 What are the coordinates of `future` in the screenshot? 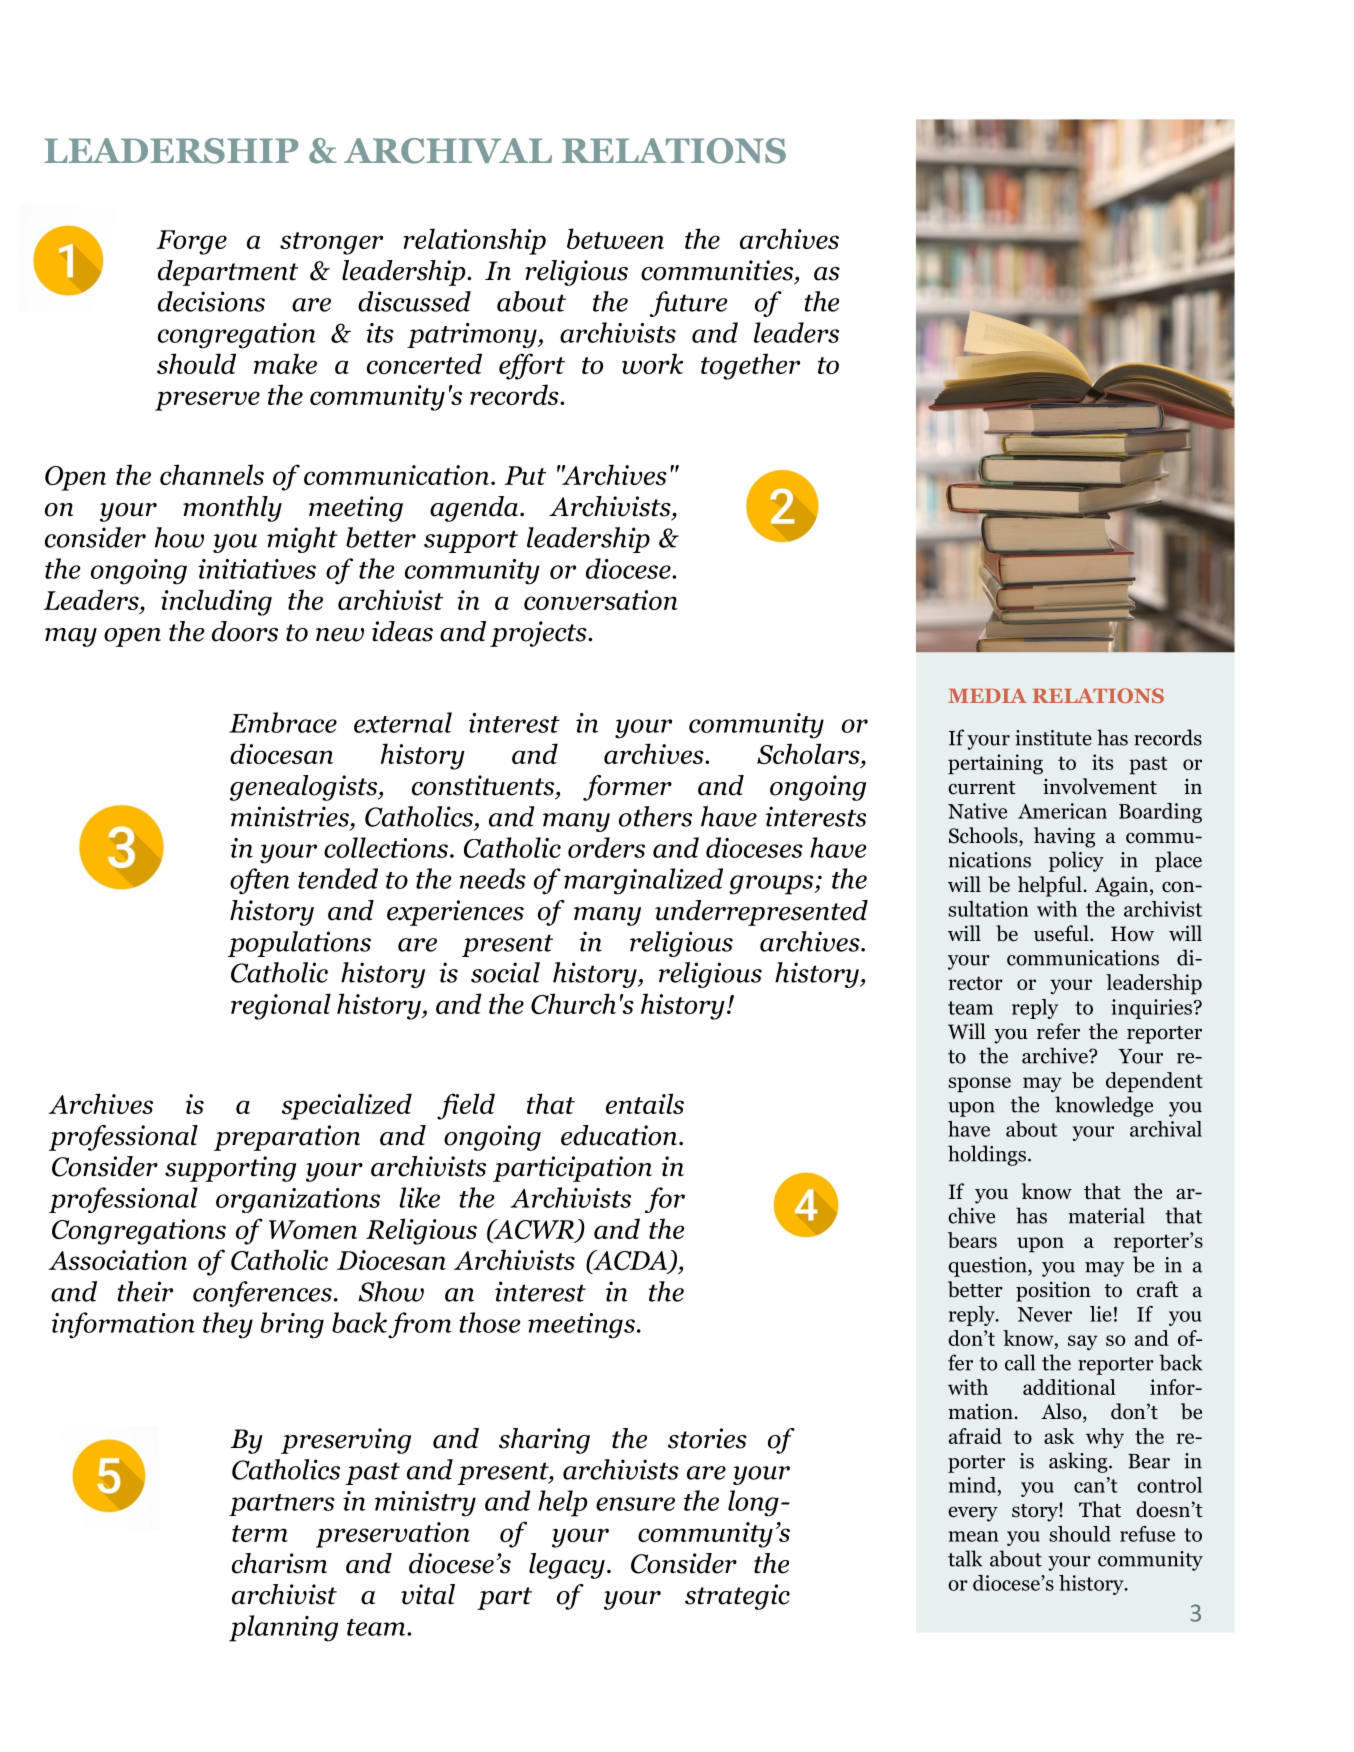 It's located at (688, 304).
